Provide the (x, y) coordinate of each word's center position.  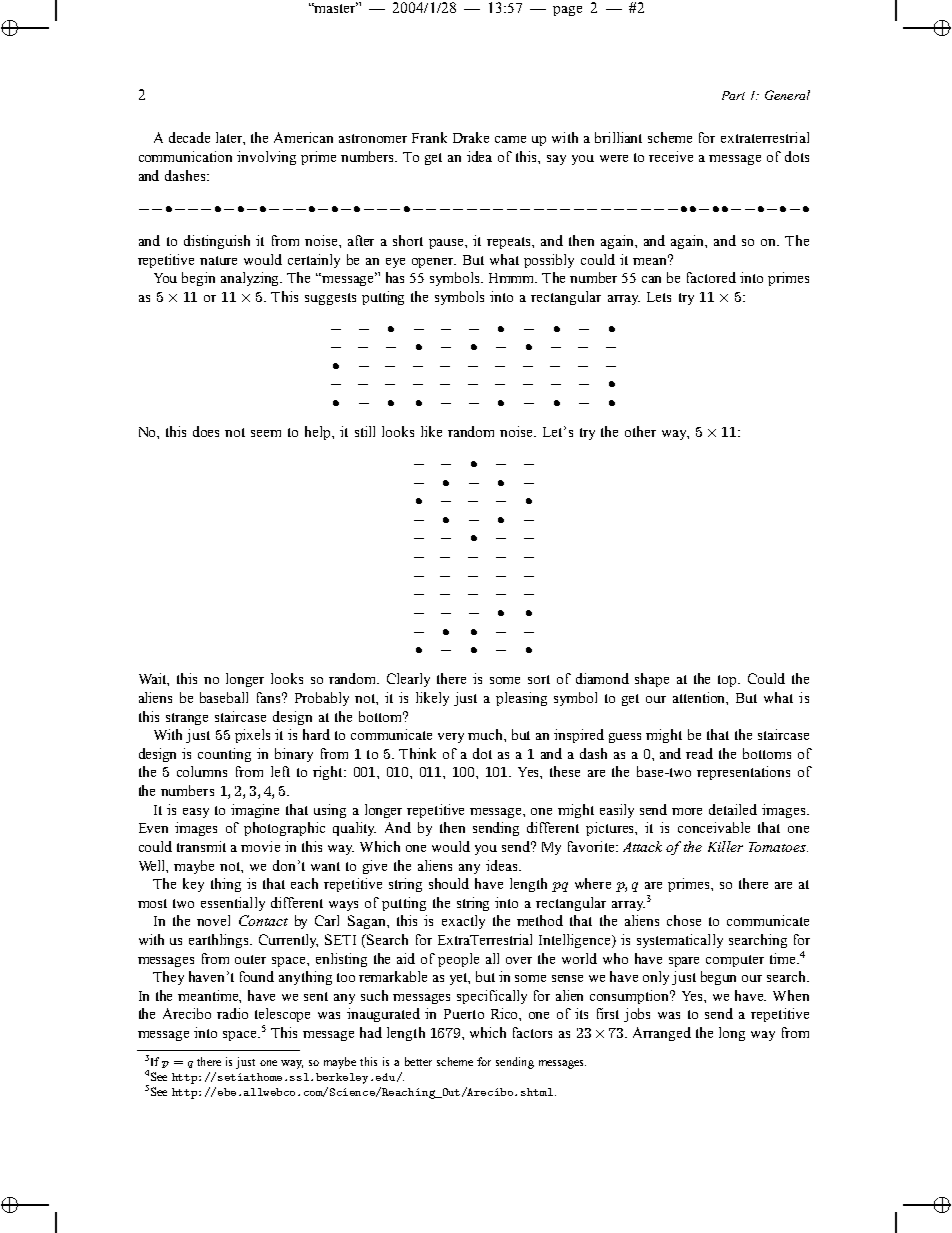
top (729, 681)
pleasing (521, 699)
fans (270, 697)
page (567, 11)
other (640, 431)
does (206, 431)
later (230, 138)
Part (733, 95)
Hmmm (513, 278)
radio (232, 1013)
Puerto (464, 1014)
